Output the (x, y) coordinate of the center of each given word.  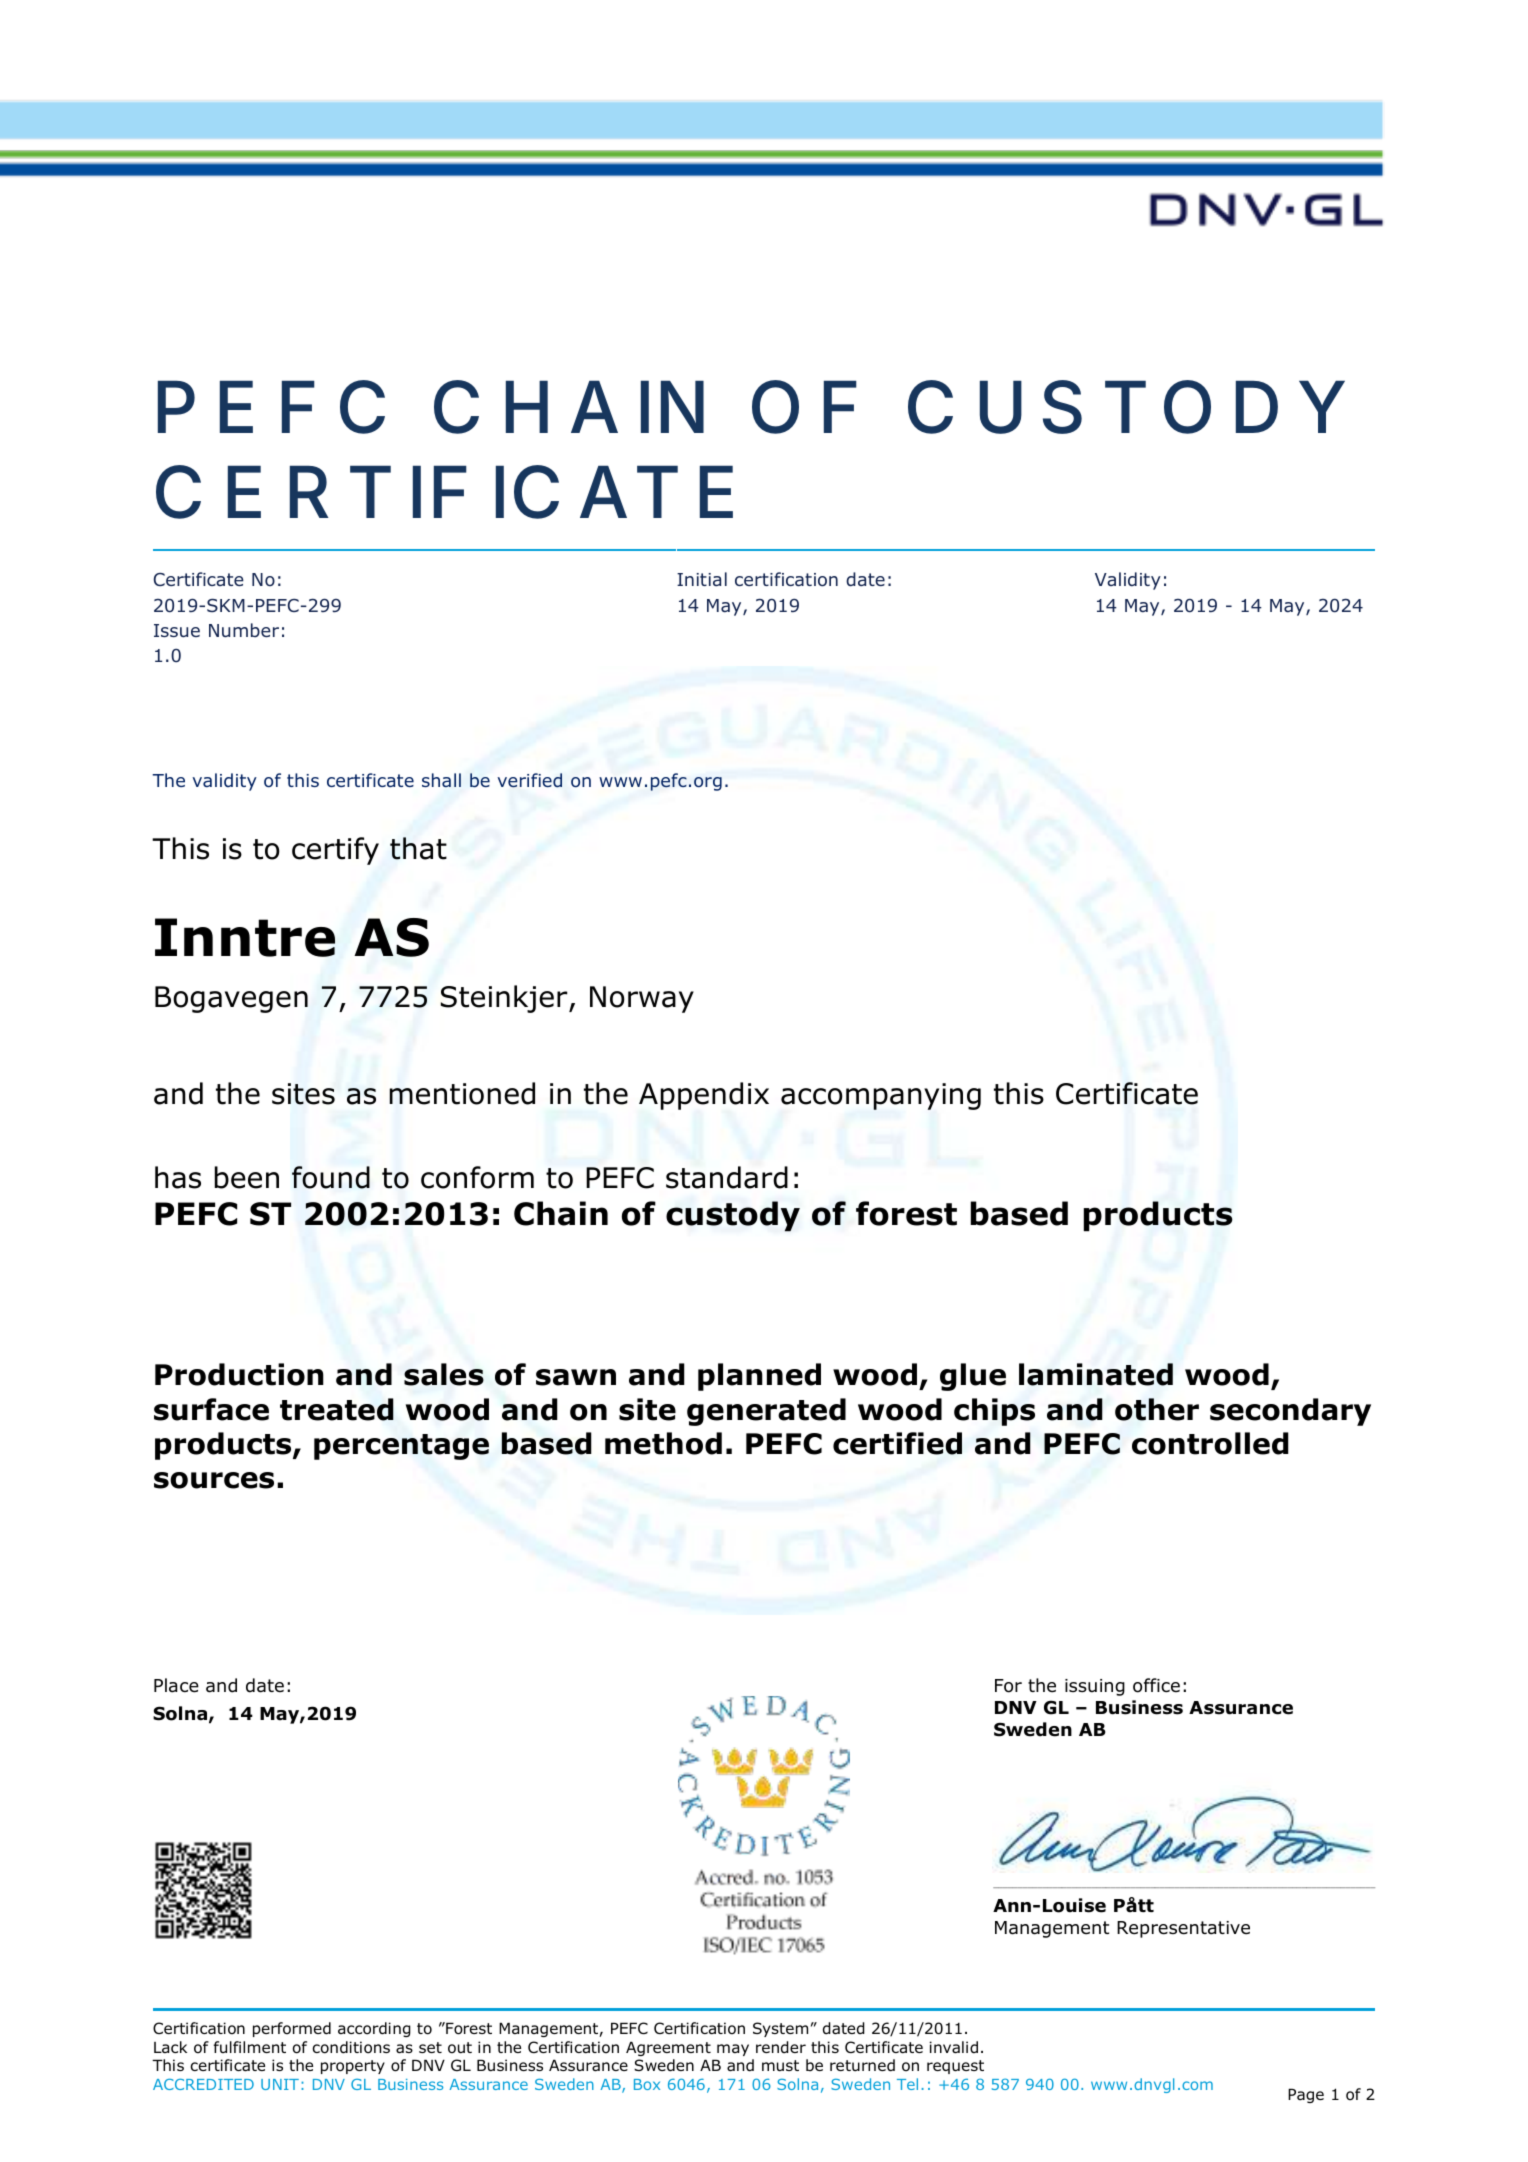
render (781, 2047)
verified (529, 780)
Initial (702, 579)
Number (244, 630)
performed (292, 2029)
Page (1306, 2095)
